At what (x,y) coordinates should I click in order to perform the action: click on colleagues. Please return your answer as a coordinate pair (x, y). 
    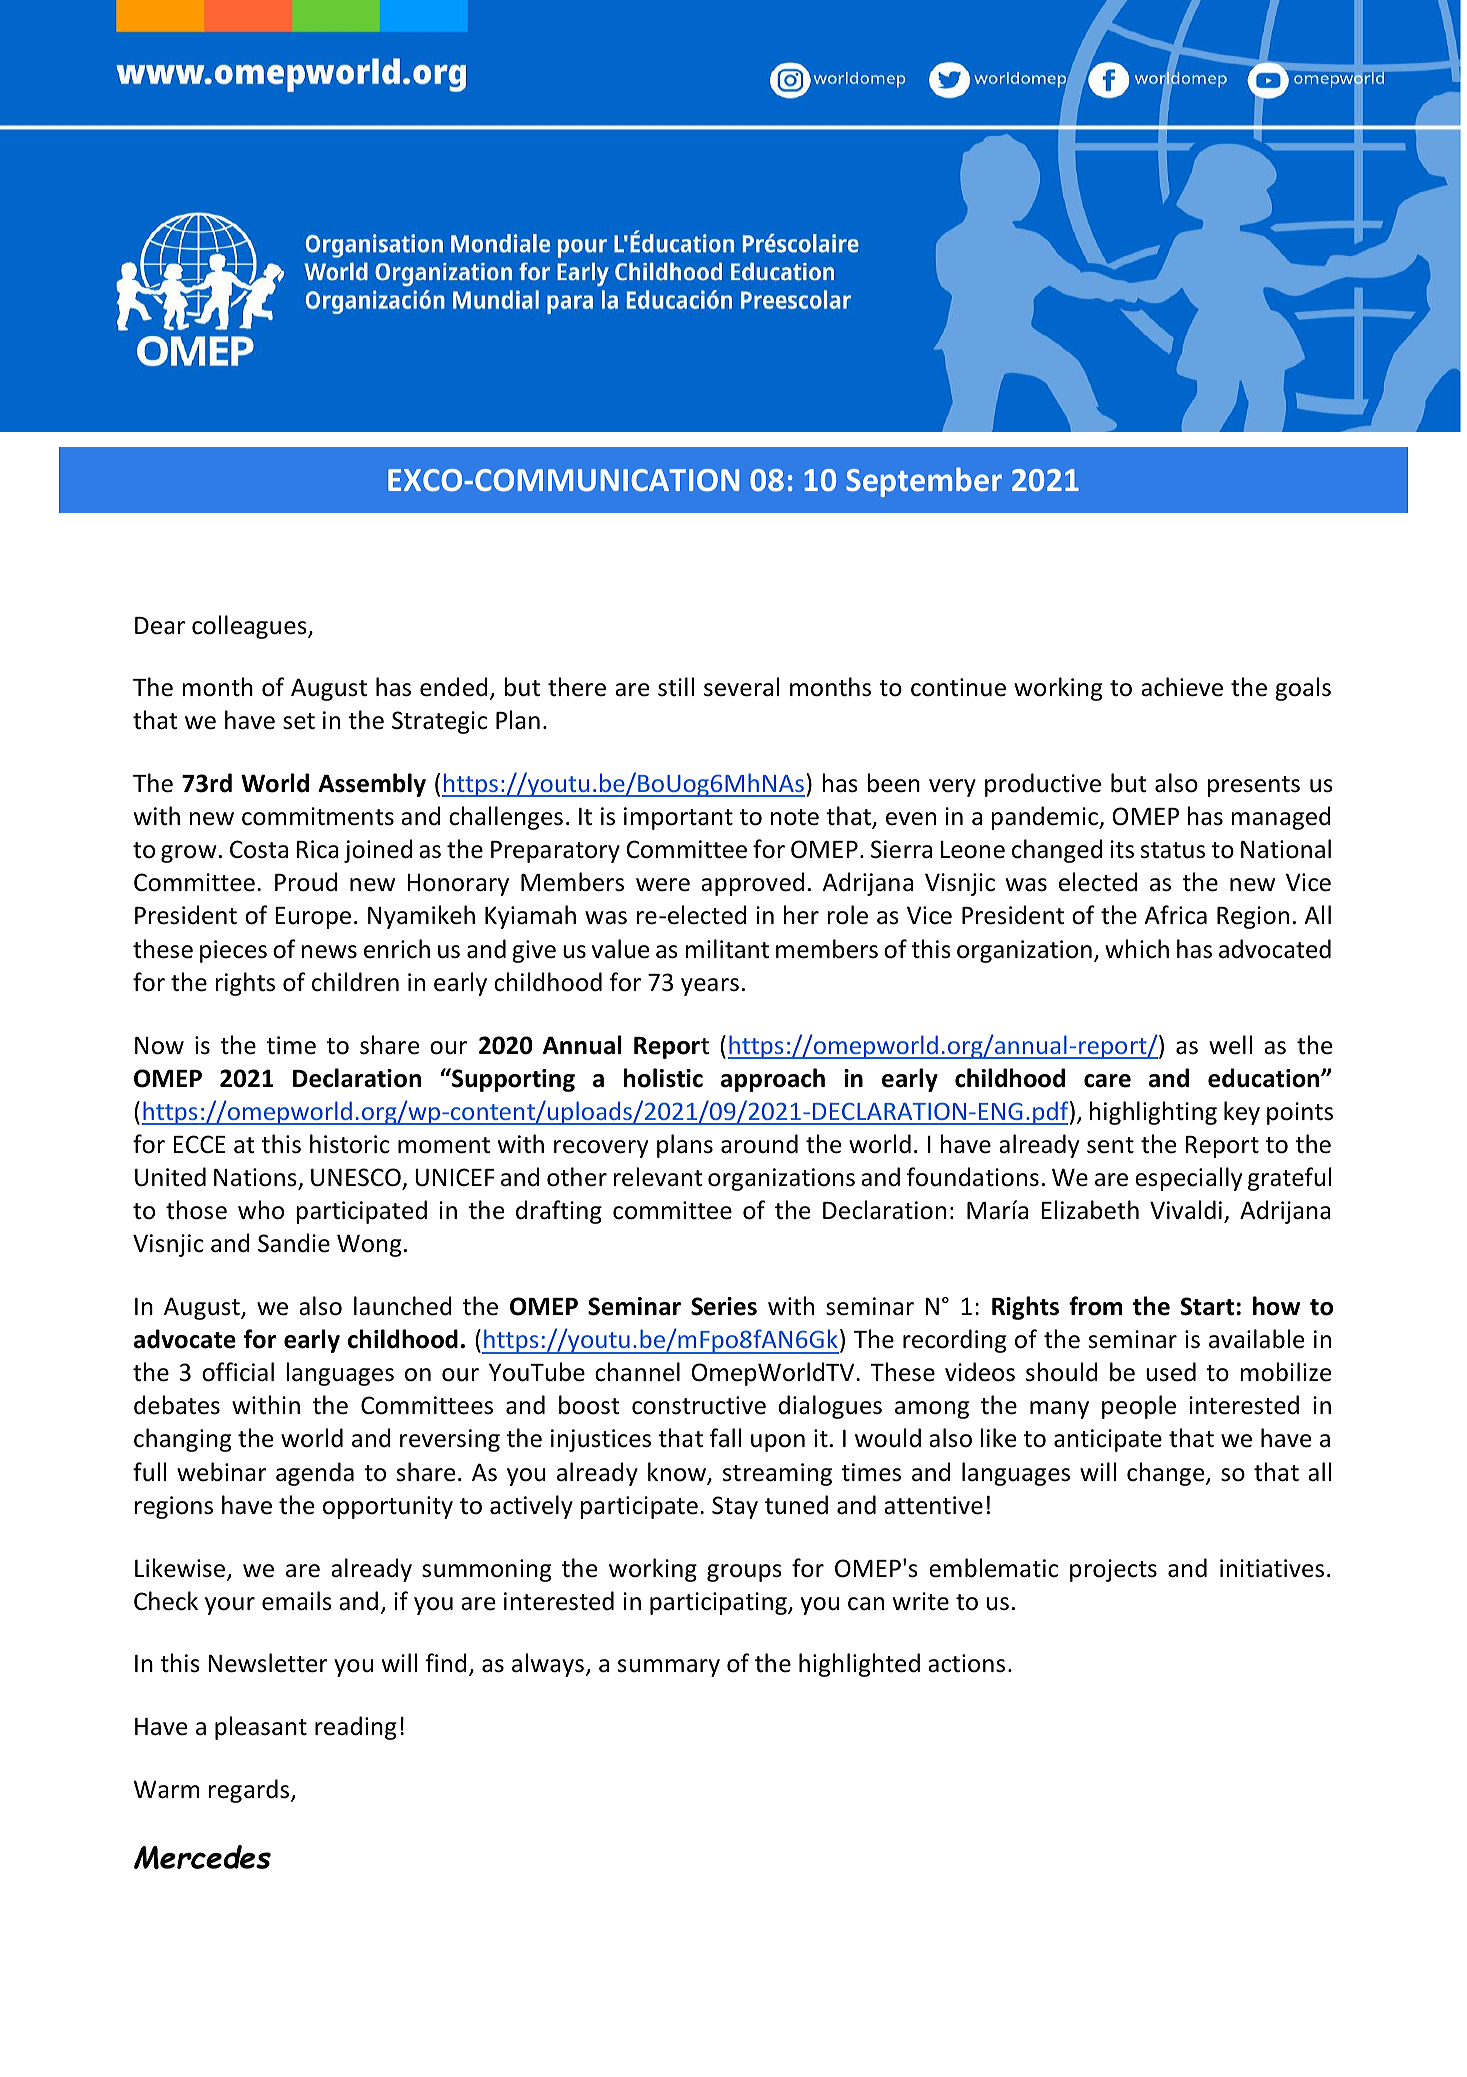
    Looking at the image, I should click on (250, 627).
